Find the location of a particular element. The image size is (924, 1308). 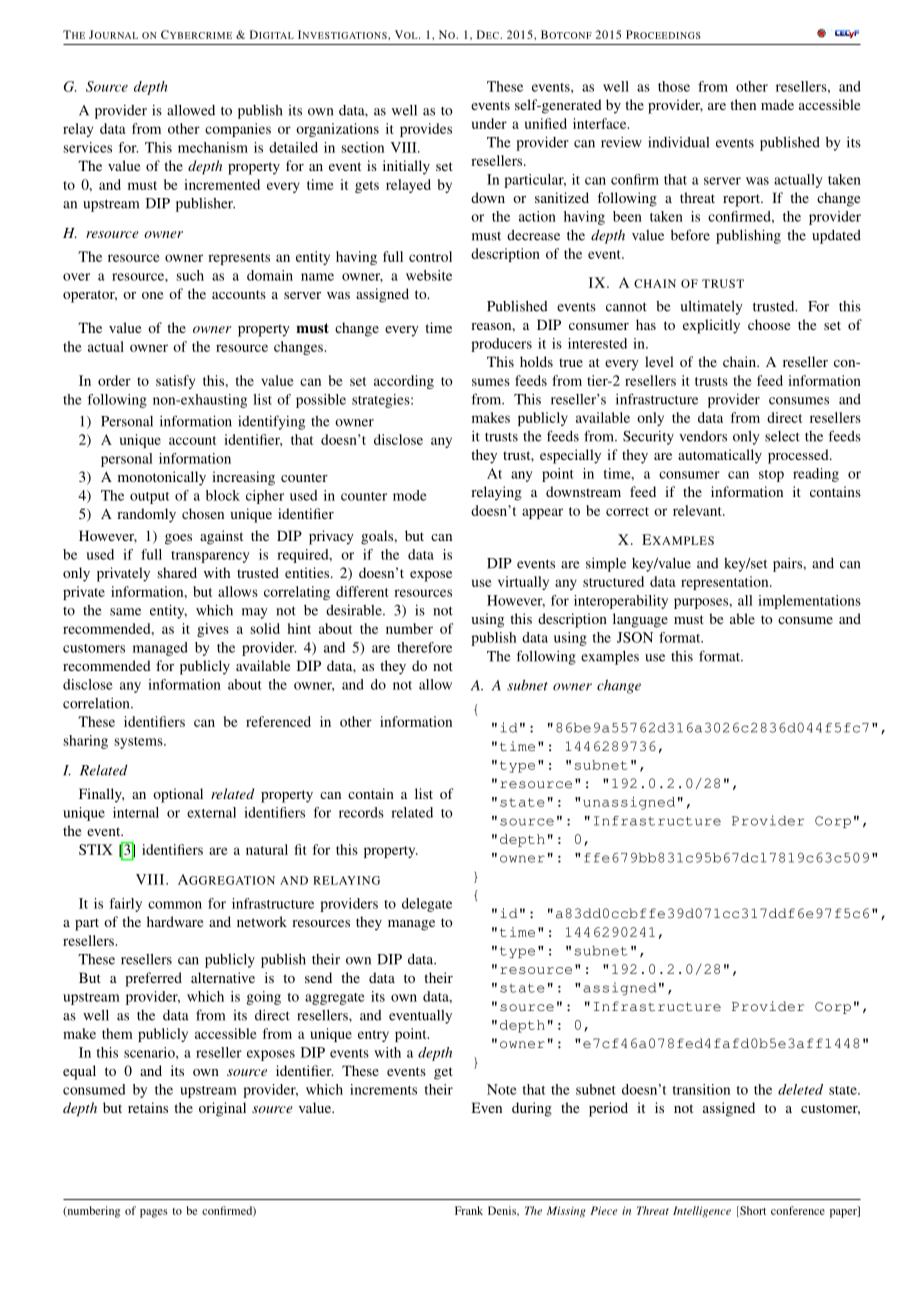

pages is located at coordinates (154, 1213).
